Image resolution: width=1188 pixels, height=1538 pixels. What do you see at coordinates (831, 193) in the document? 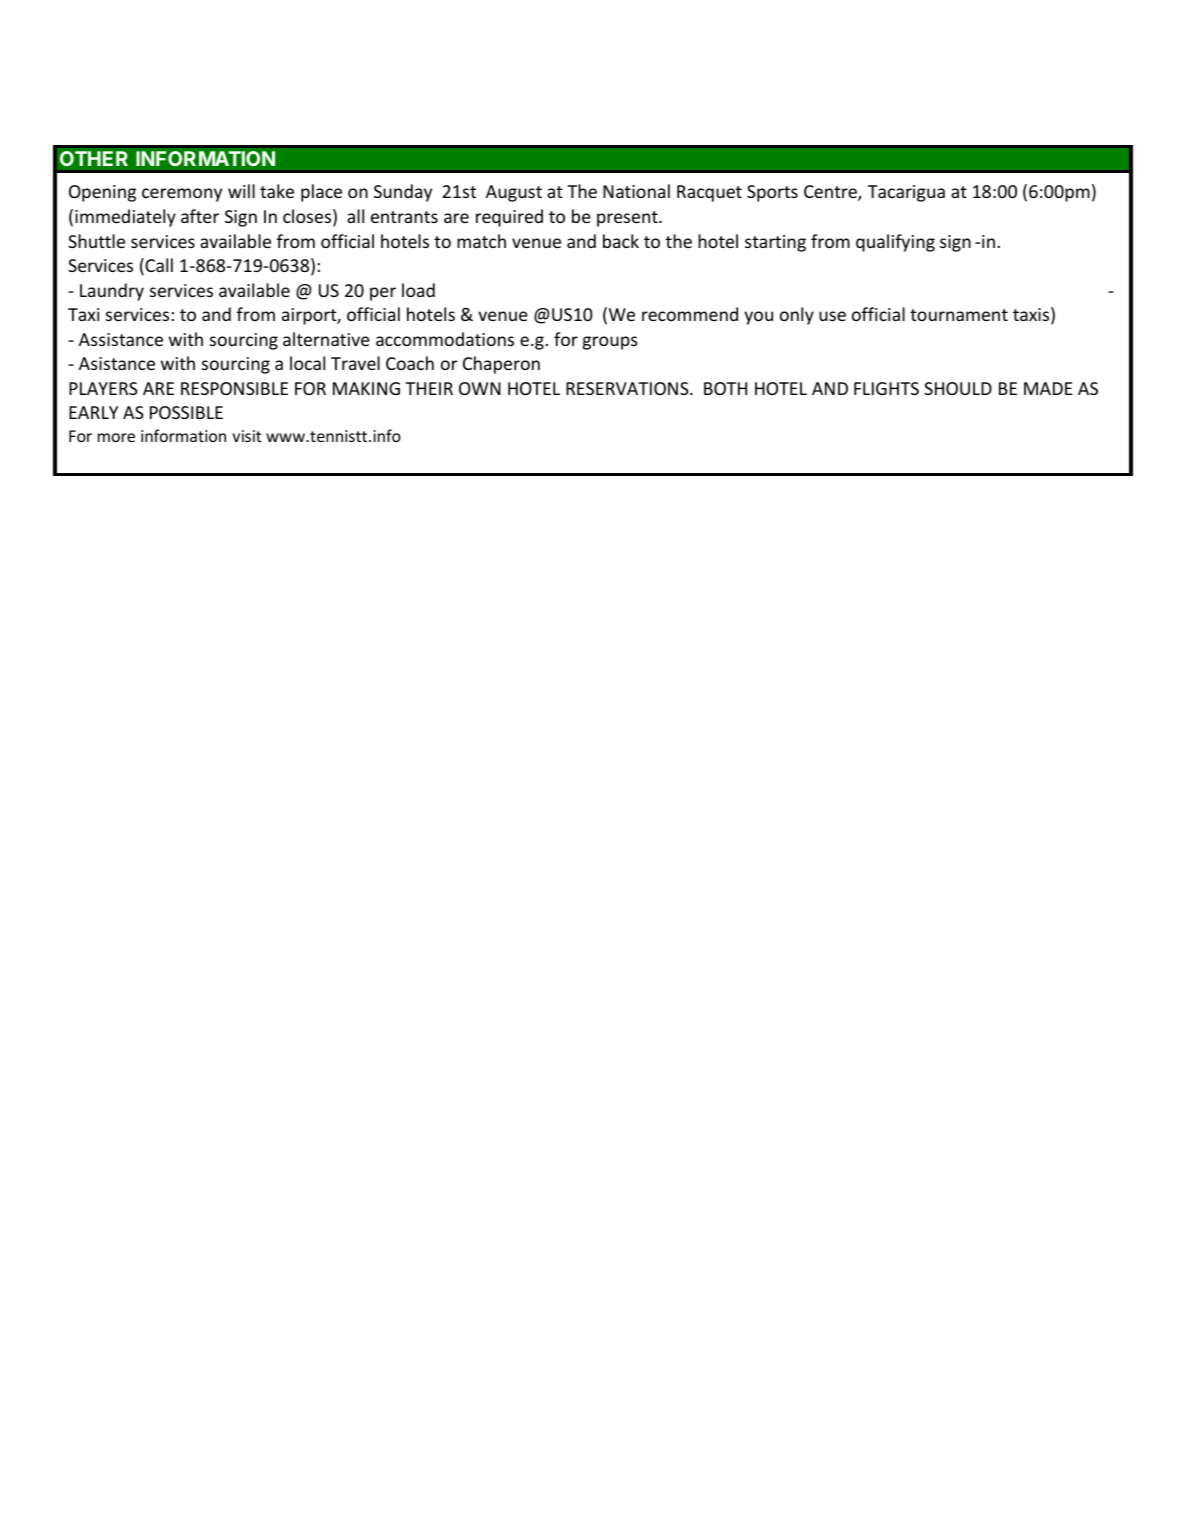
I see `Centre` at bounding box center [831, 193].
